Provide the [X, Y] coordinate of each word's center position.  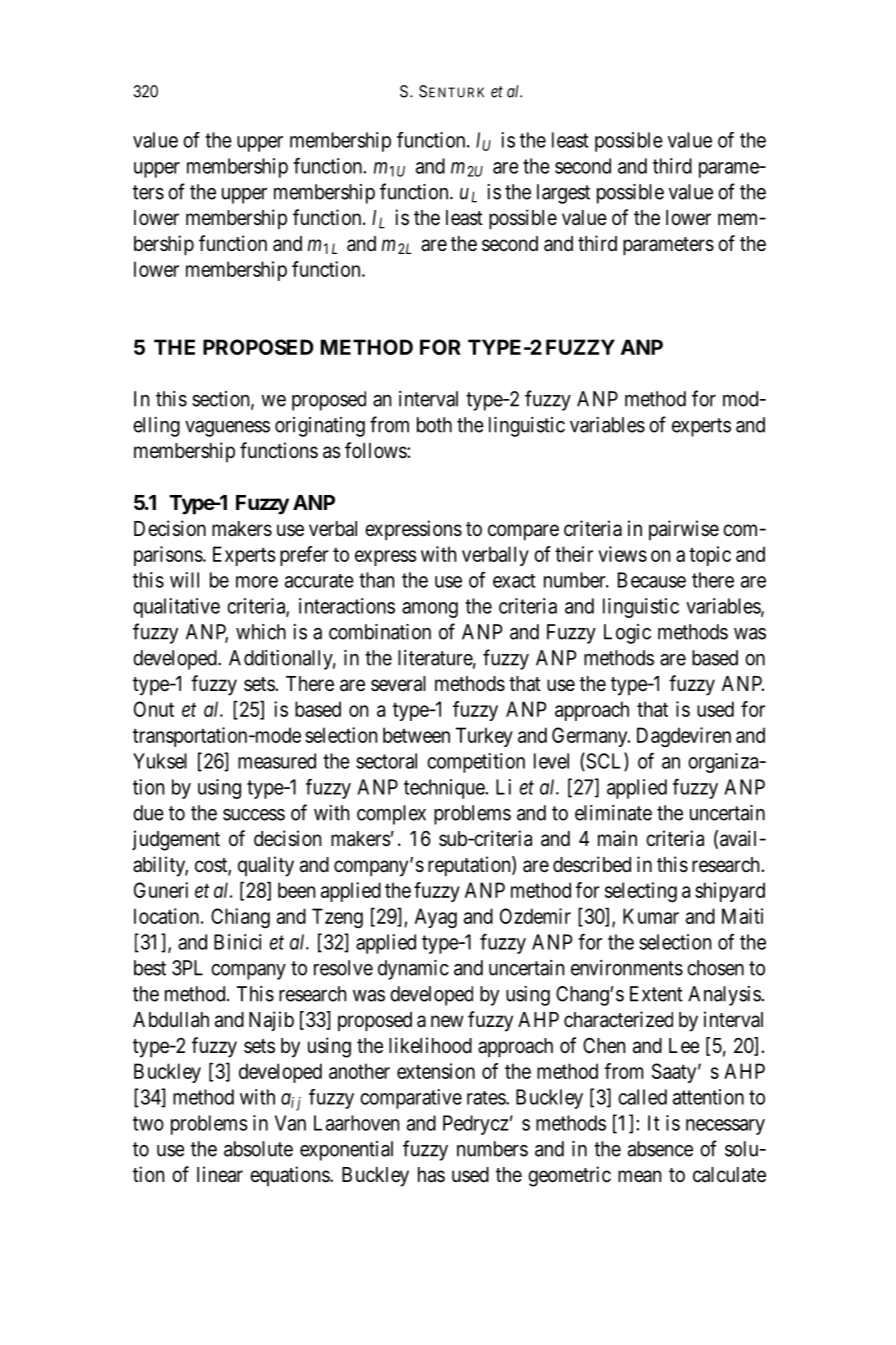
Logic [627, 634]
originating [320, 427]
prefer [304, 556]
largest [563, 194]
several [398, 684]
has [431, 1175]
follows [376, 450]
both [434, 425]
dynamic [413, 970]
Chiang [240, 918]
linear [220, 1174]
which [261, 632]
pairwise [684, 530]
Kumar [651, 916]
